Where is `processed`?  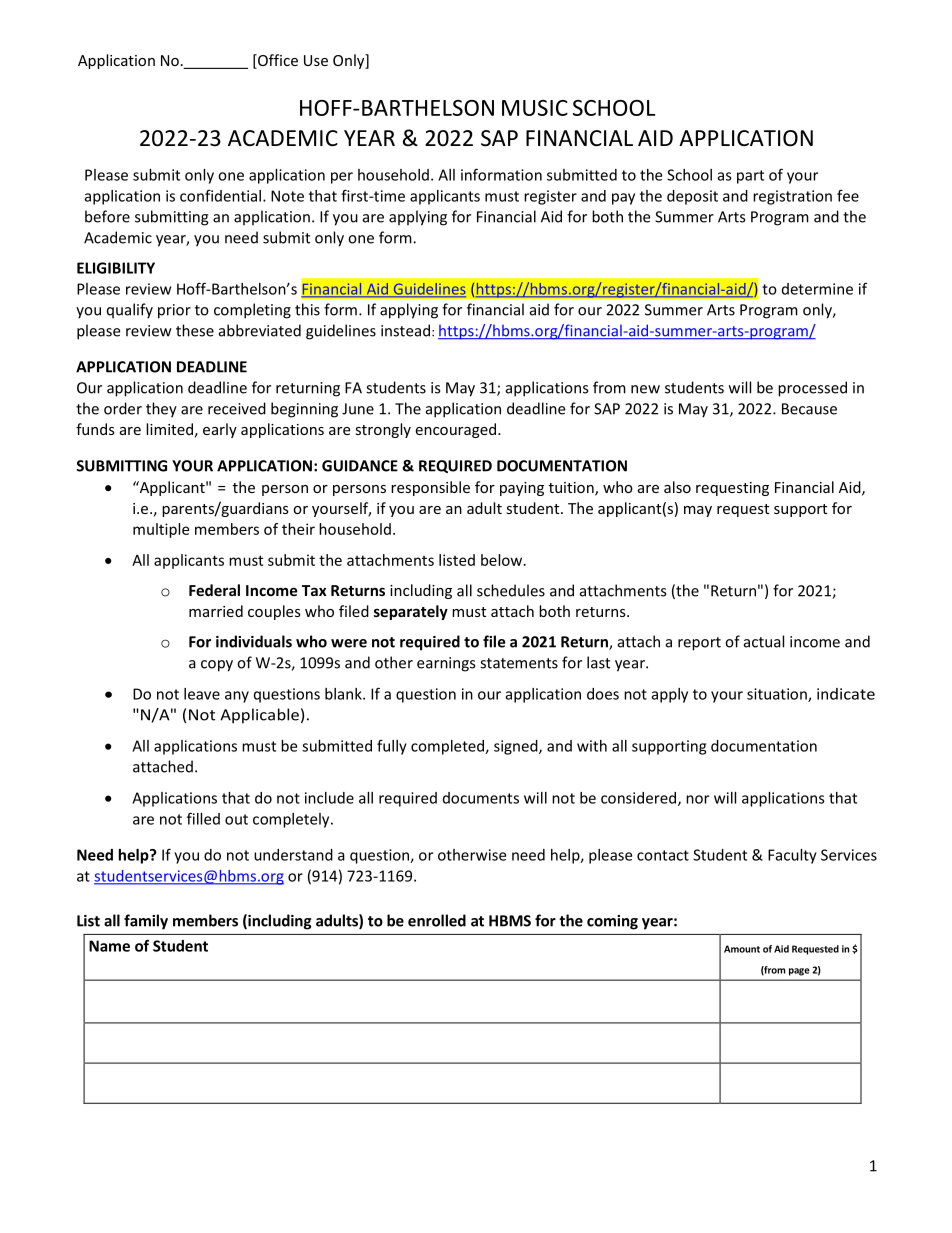 processed is located at coordinates (812, 389).
